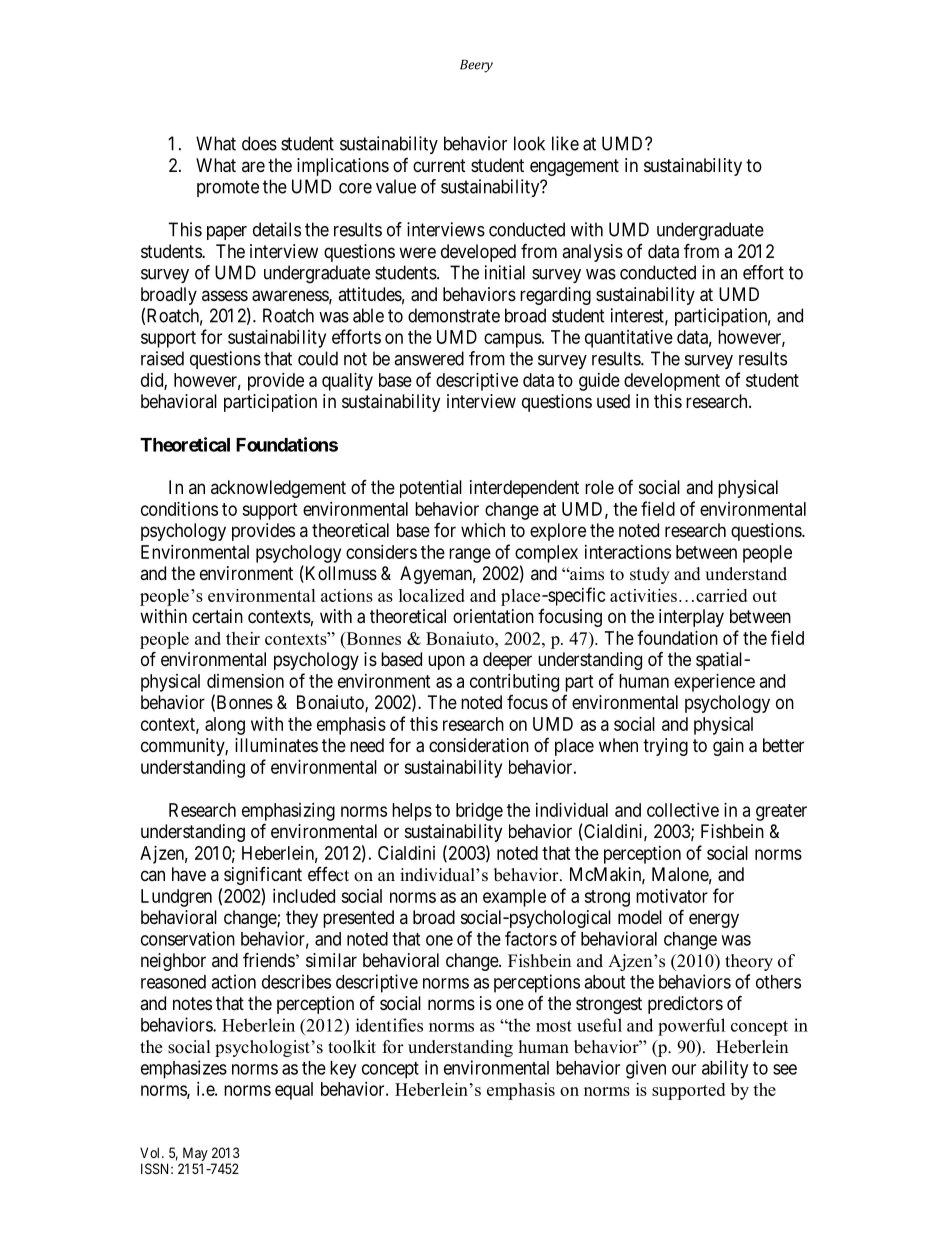 This screenshot has width=952, height=1233. What do you see at coordinates (479, 812) in the screenshot?
I see `bridge` at bounding box center [479, 812].
